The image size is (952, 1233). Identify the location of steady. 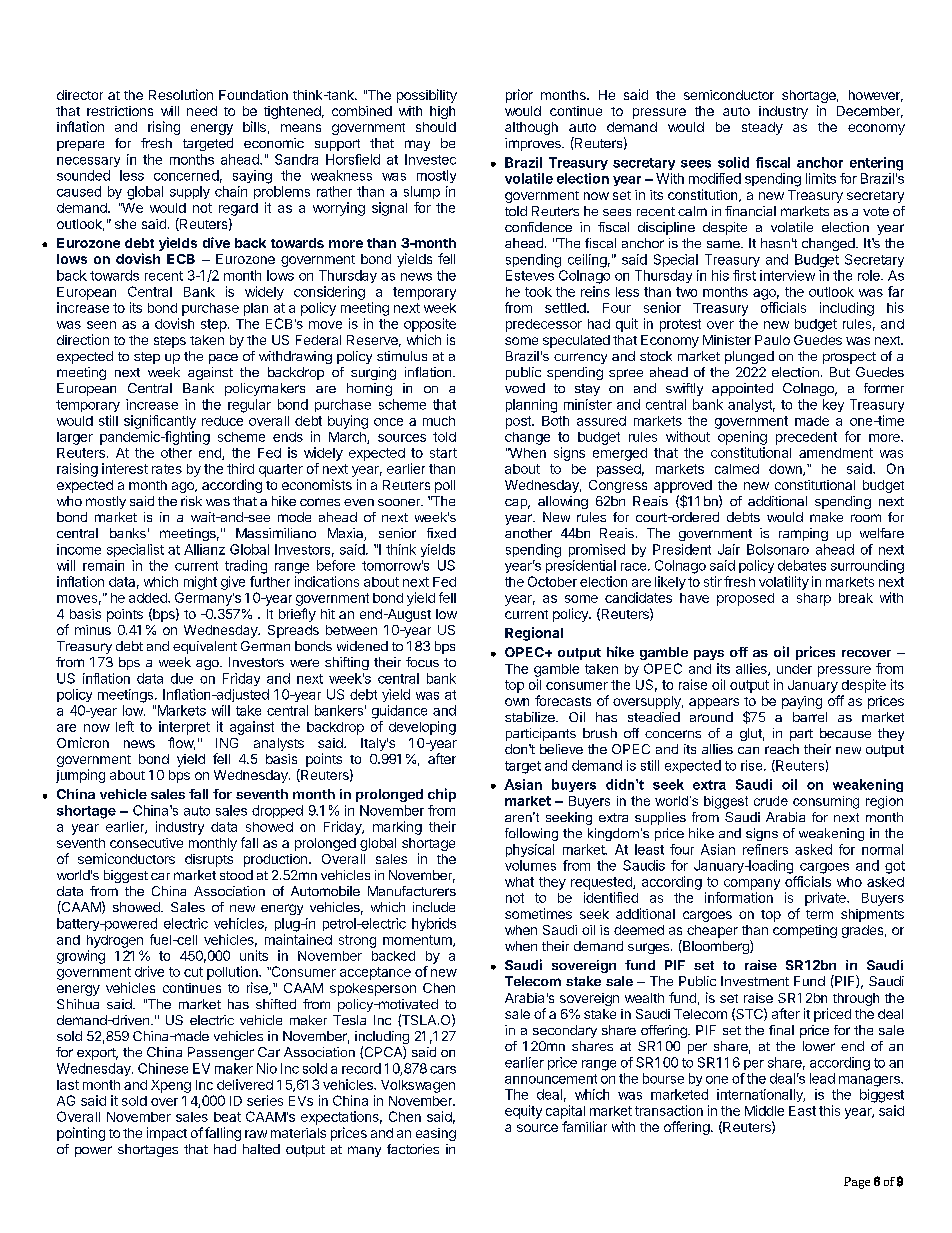
(762, 128).
